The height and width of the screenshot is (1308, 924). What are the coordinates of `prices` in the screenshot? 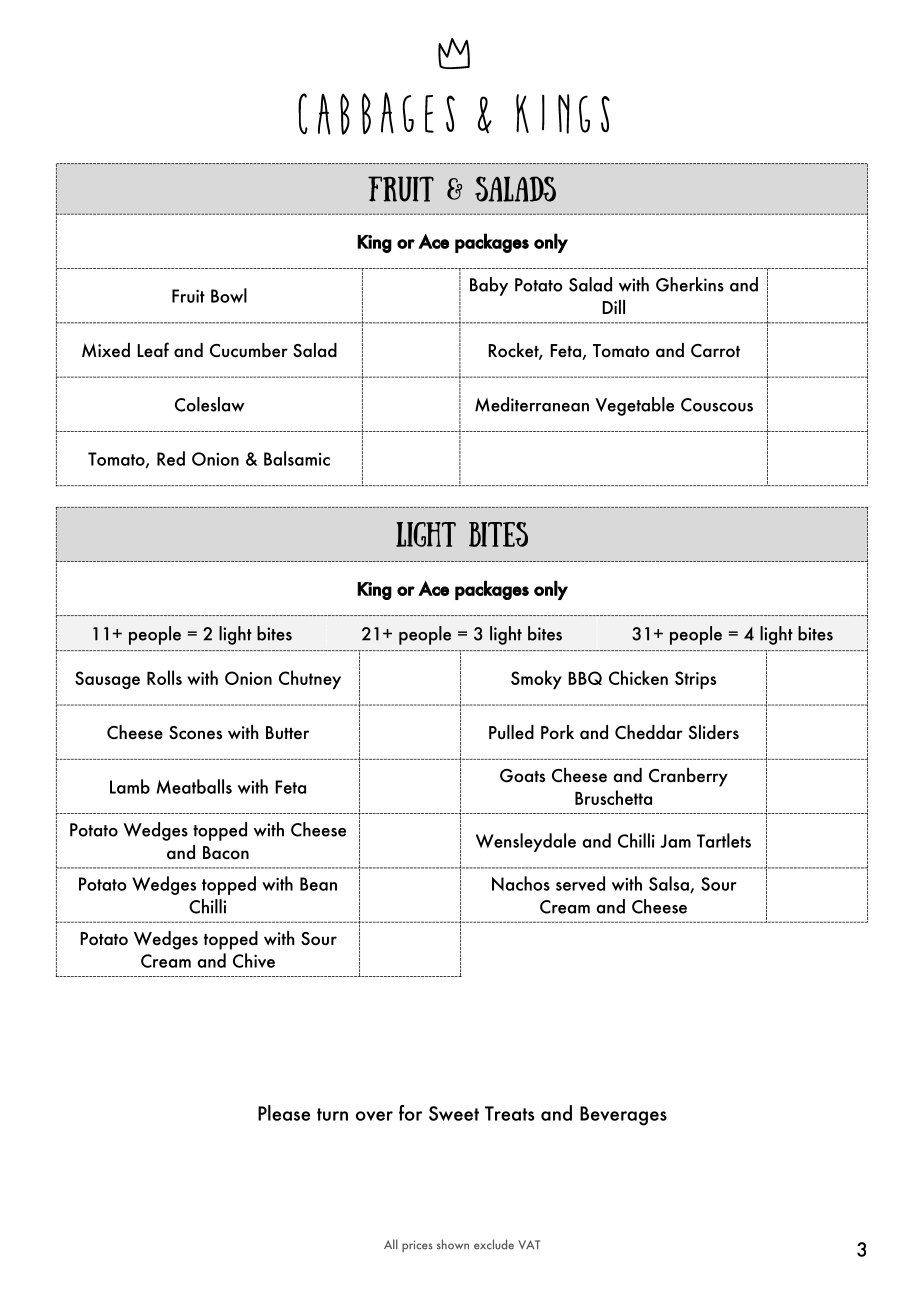 It's located at (417, 1246).
